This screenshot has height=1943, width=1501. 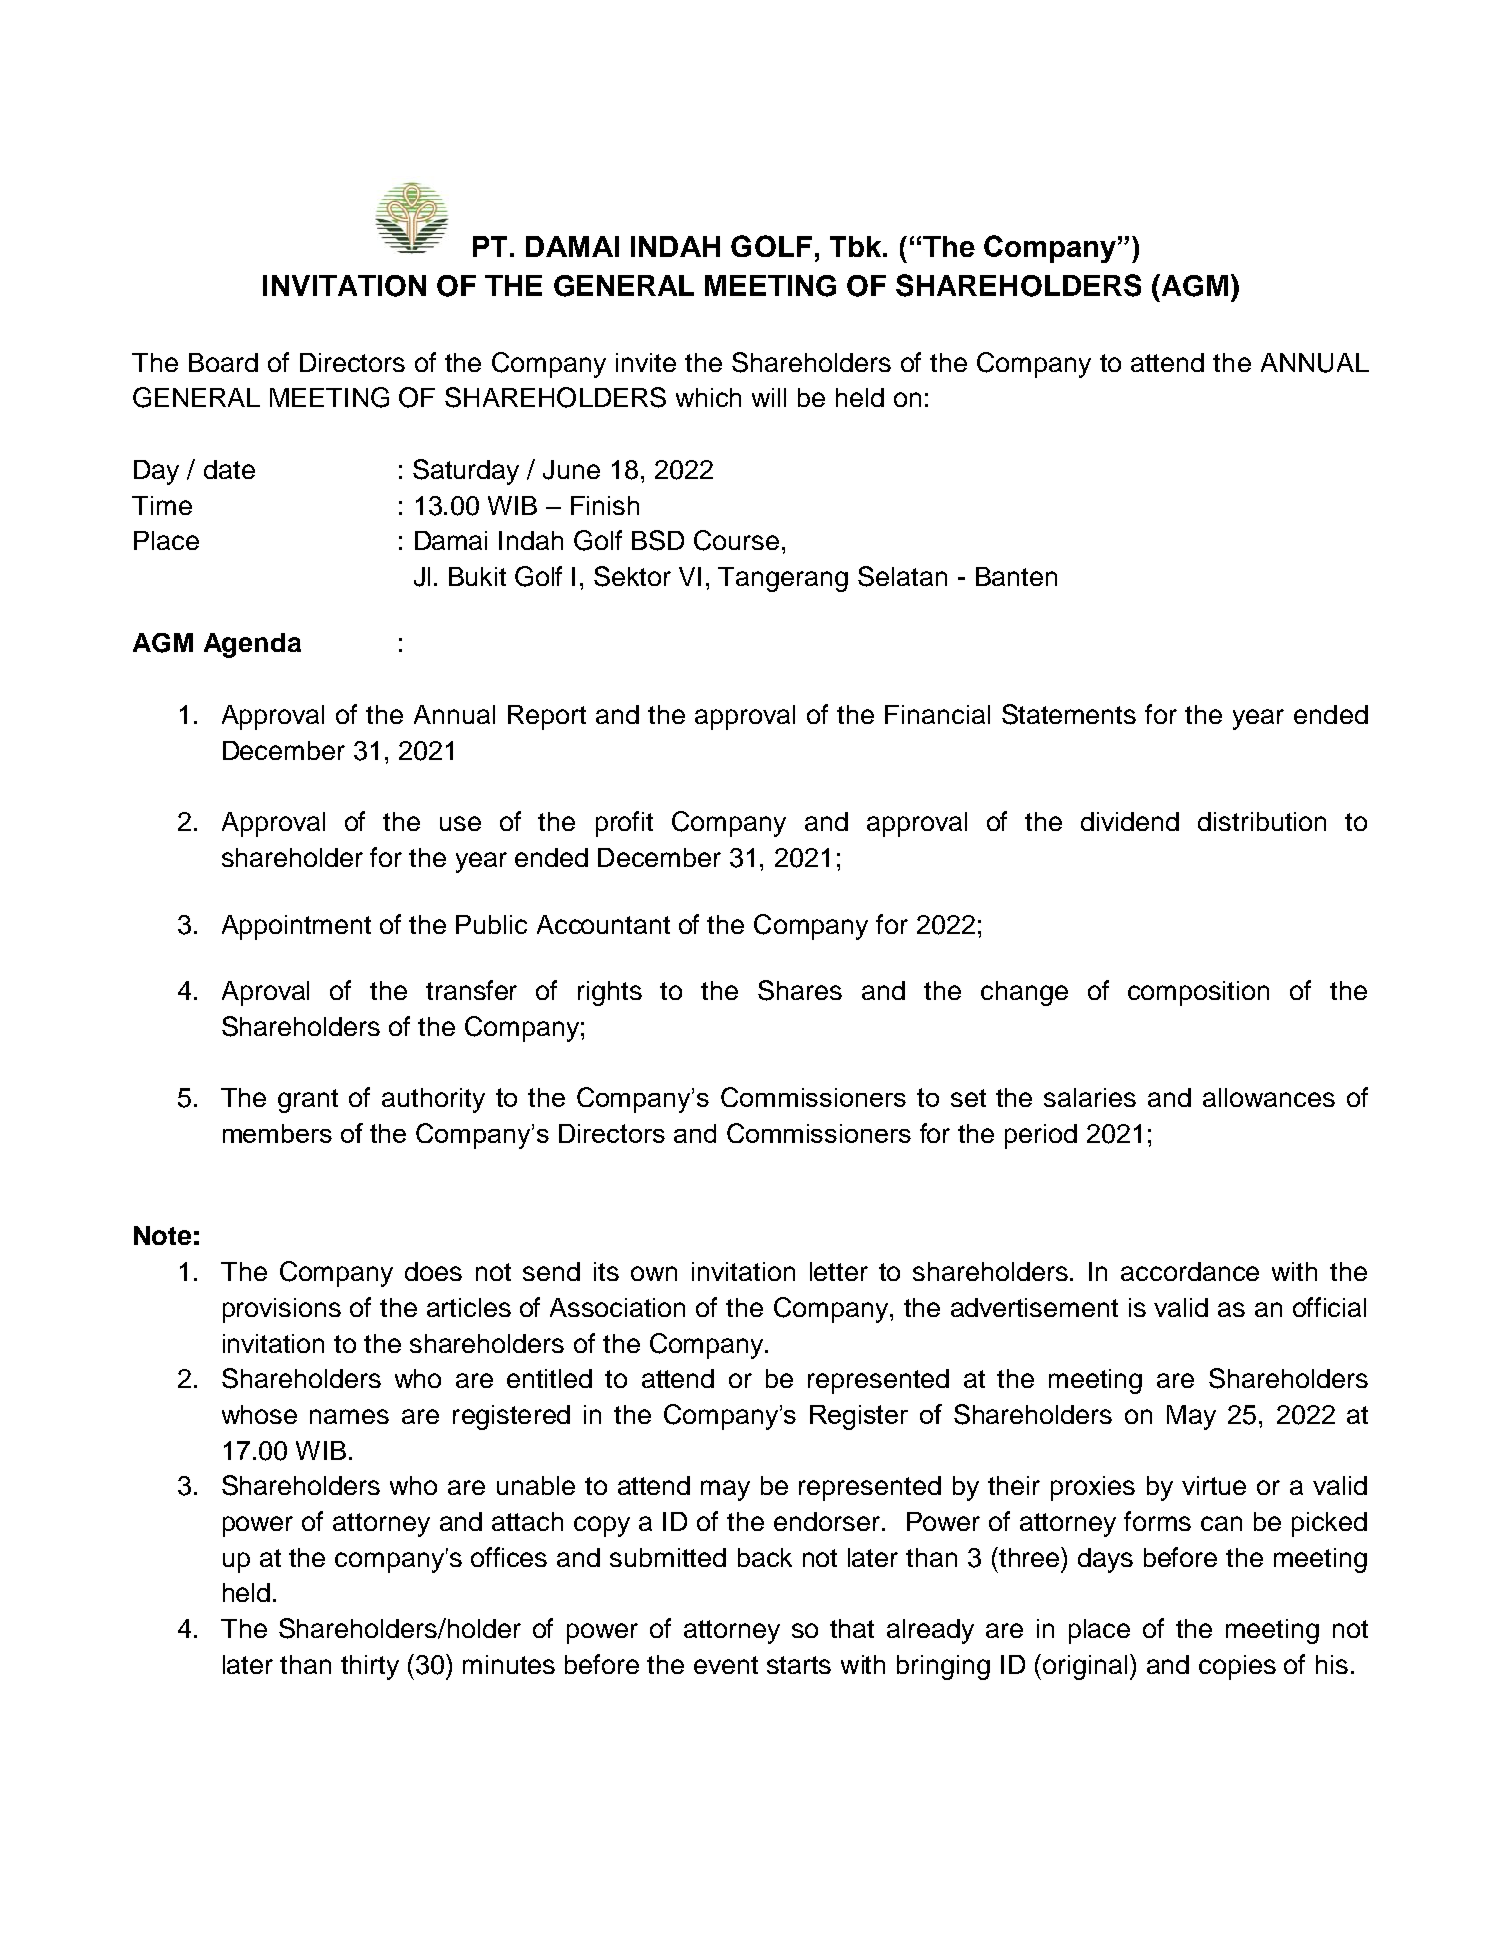 I want to click on which, so click(x=708, y=397).
